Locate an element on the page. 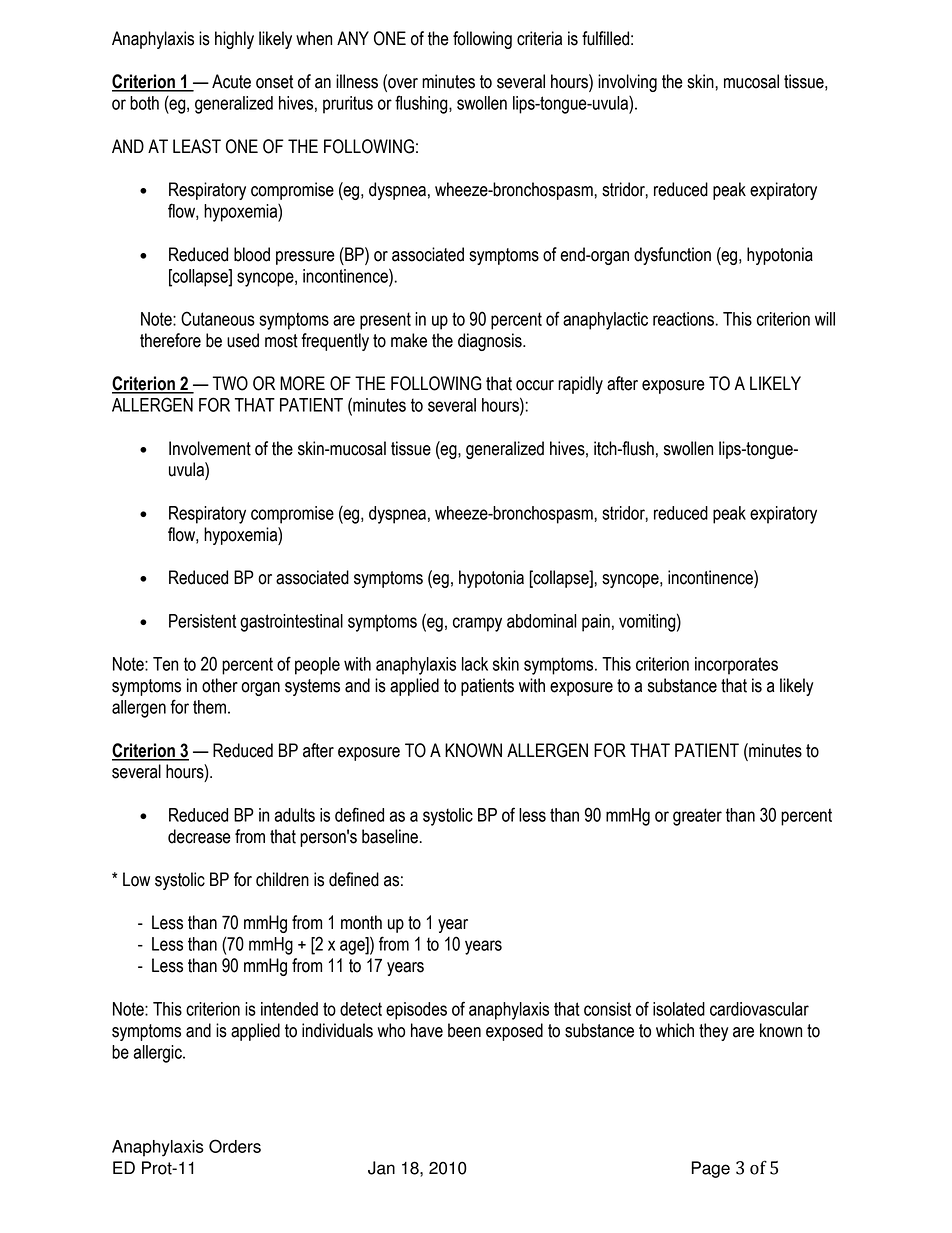 The image size is (952, 1233). reactions is located at coordinates (683, 319).
